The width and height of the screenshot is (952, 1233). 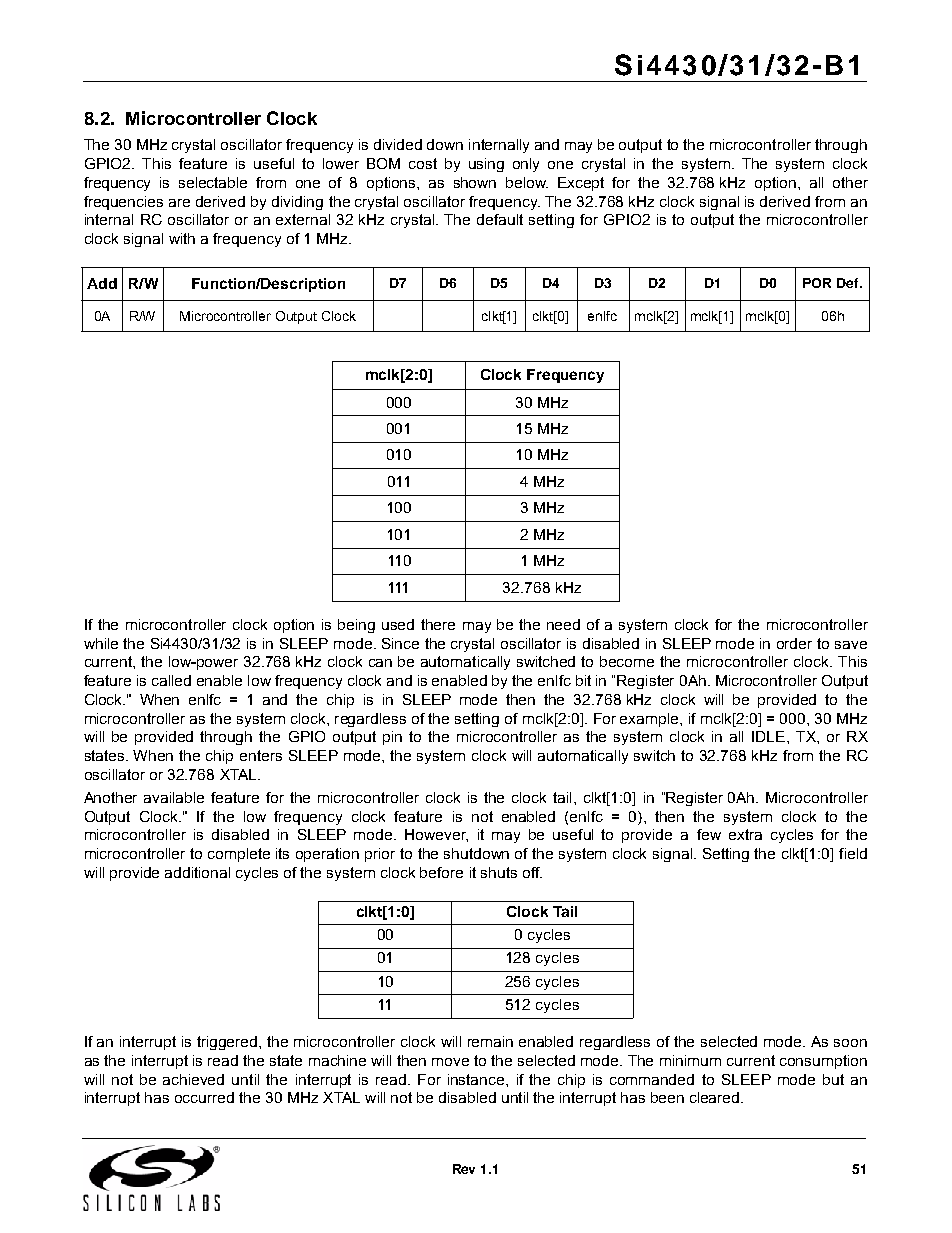 What do you see at coordinates (475, 182) in the screenshot?
I see `shown` at bounding box center [475, 182].
